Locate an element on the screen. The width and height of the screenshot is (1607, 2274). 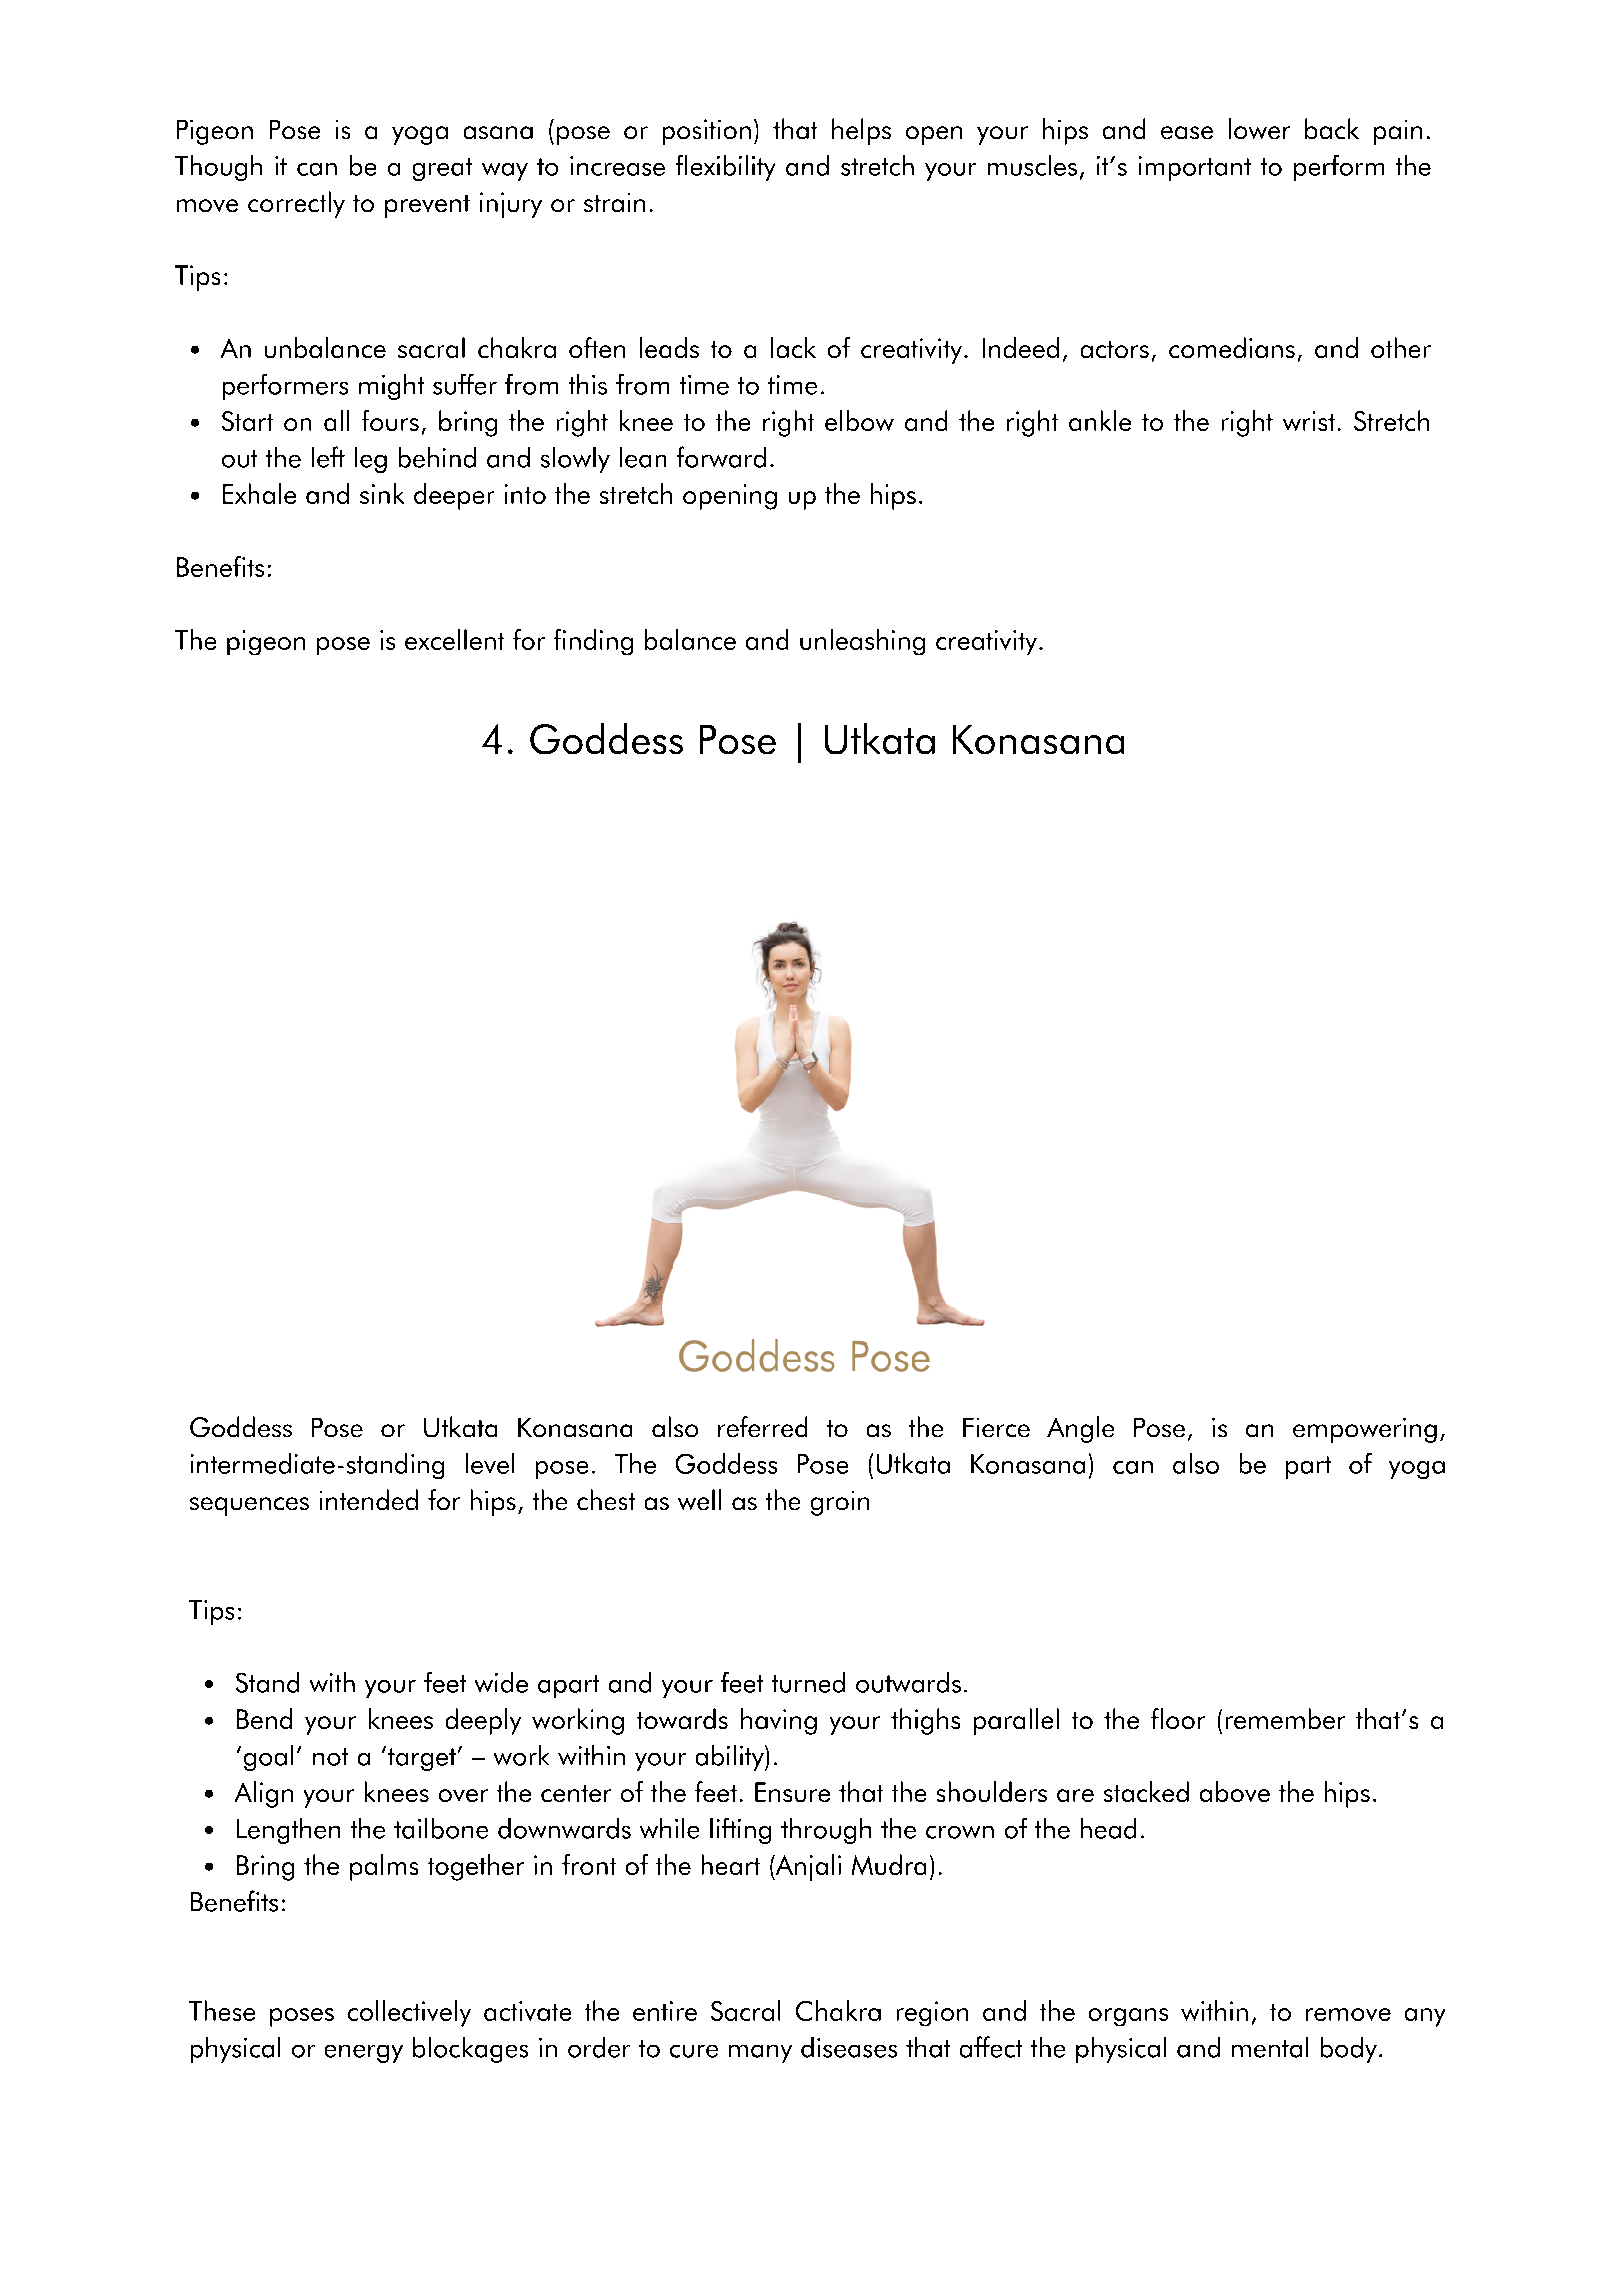
intended is located at coordinates (369, 1499).
